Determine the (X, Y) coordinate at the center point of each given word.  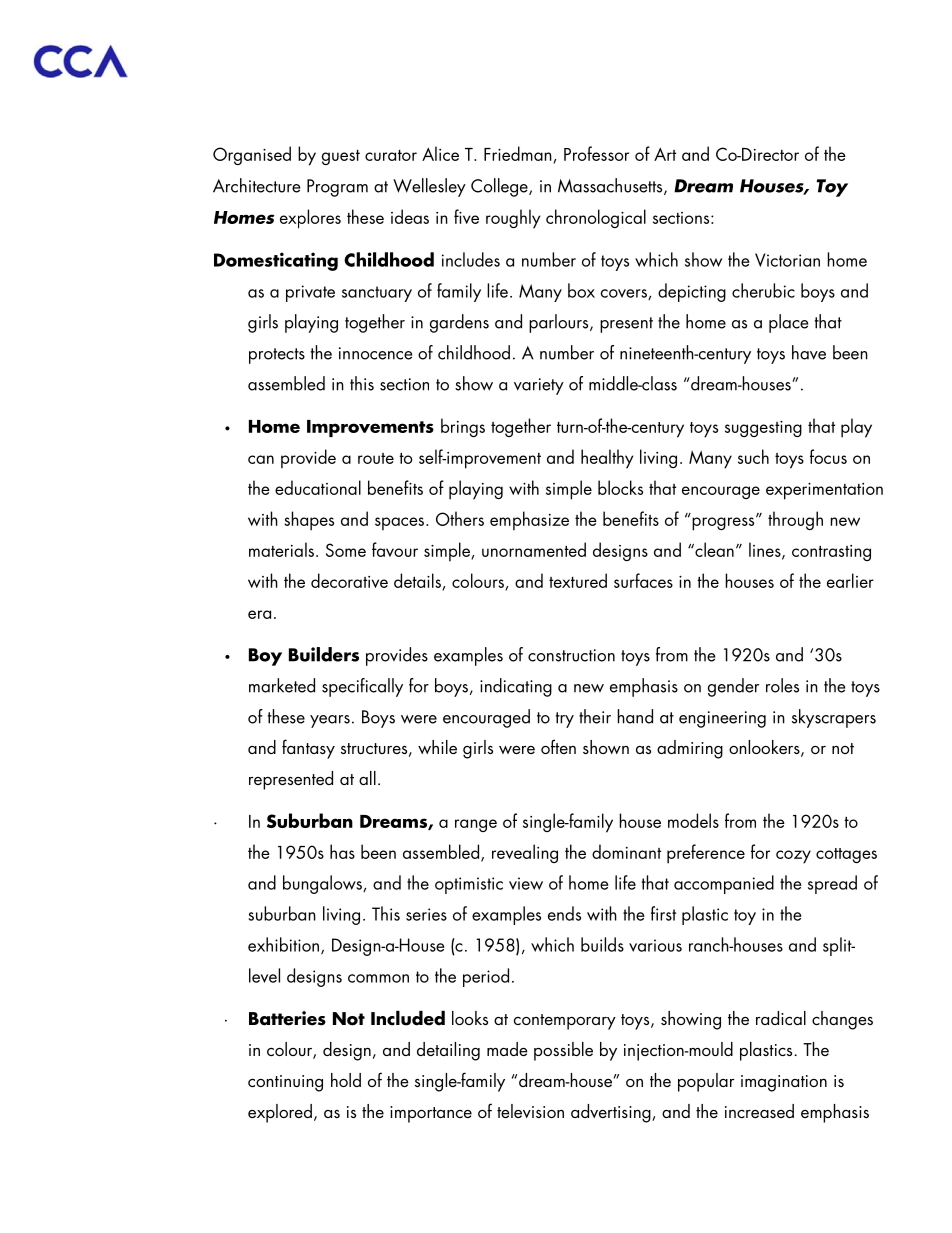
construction (571, 655)
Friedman (519, 154)
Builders (324, 654)
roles (782, 685)
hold (346, 1080)
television (530, 1111)
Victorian (787, 260)
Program (337, 188)
